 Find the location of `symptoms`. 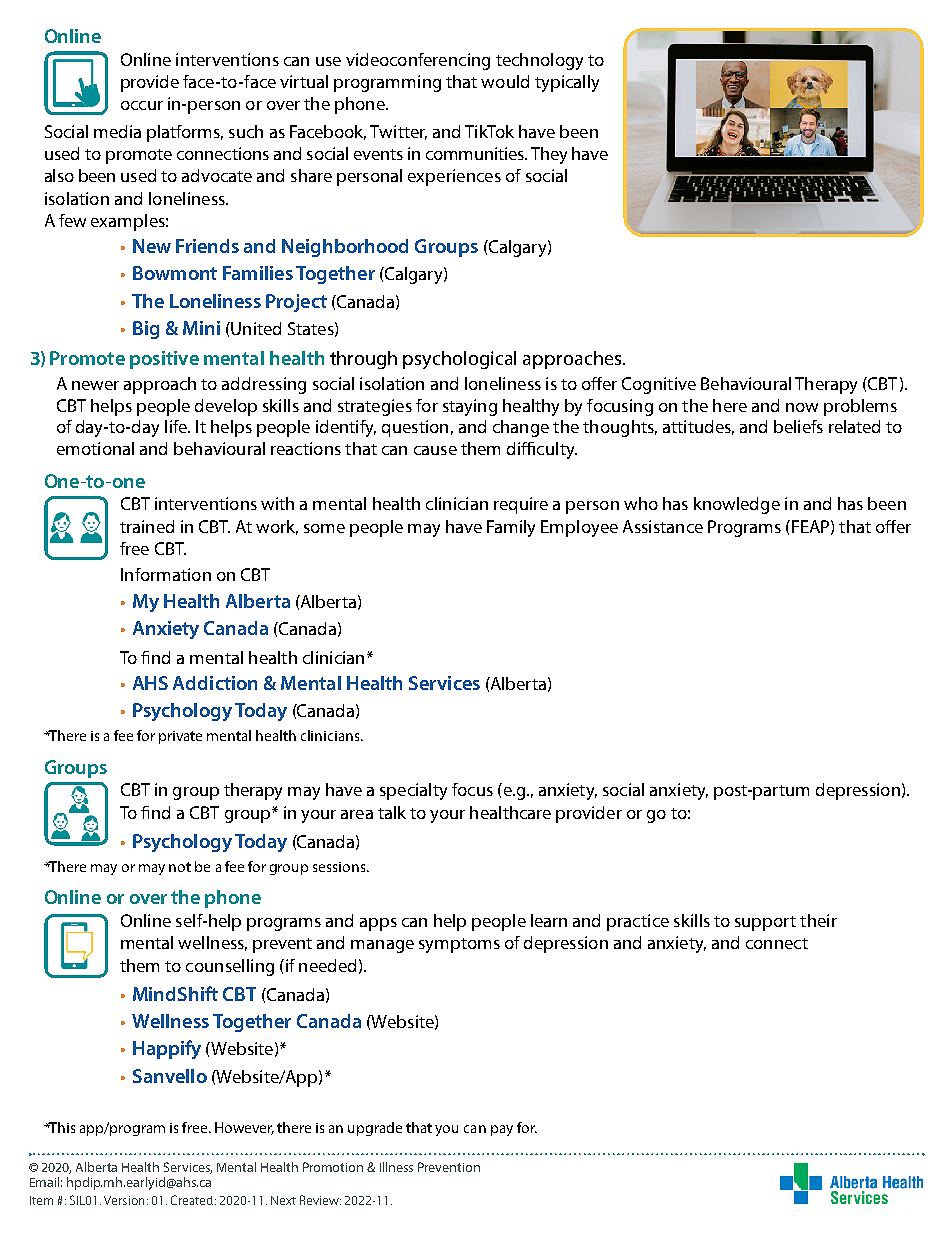

symptoms is located at coordinates (459, 945).
